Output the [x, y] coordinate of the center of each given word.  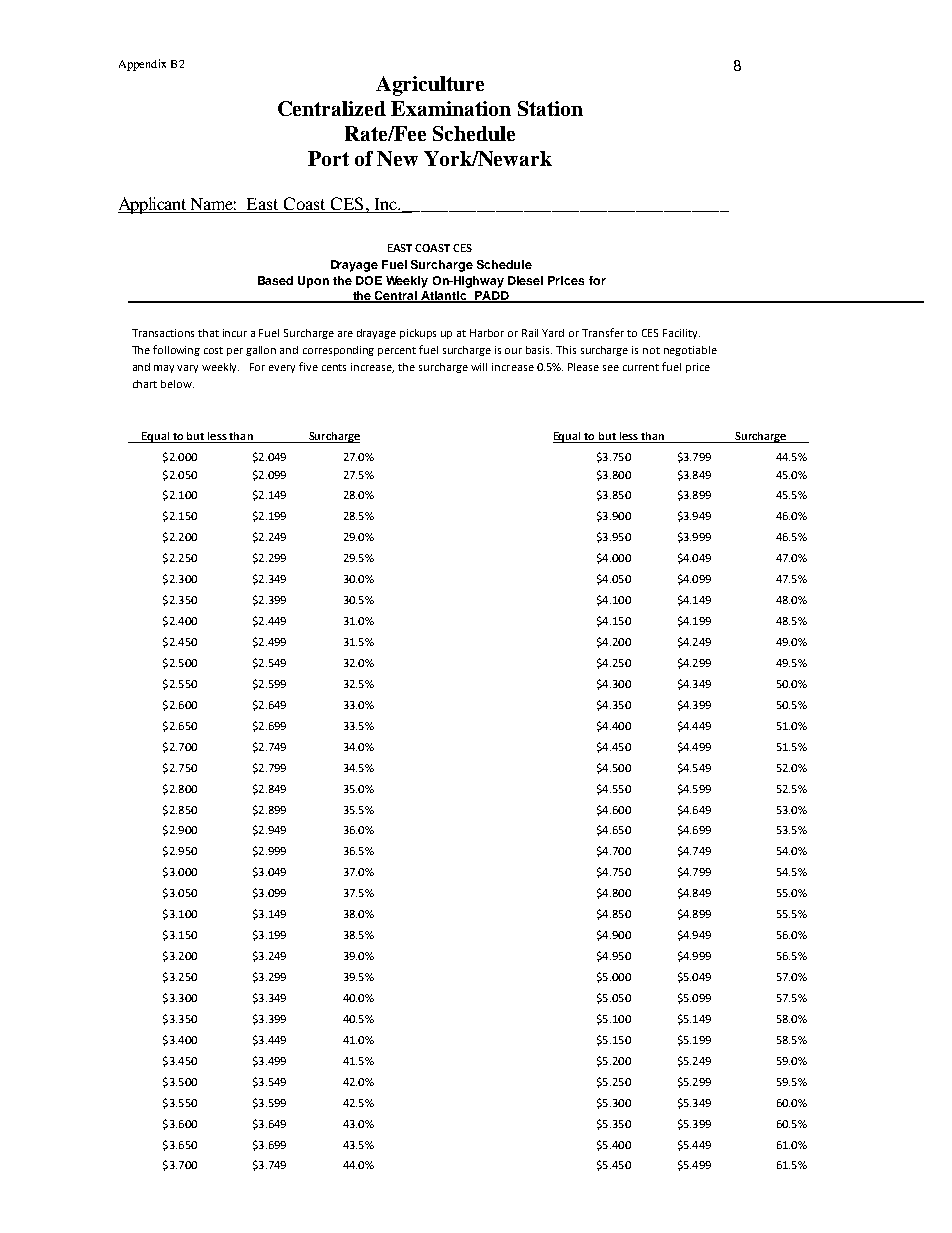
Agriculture [430, 86]
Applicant [153, 205]
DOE [369, 280]
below [177, 384]
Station [550, 108]
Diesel [525, 280]
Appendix [142, 65]
